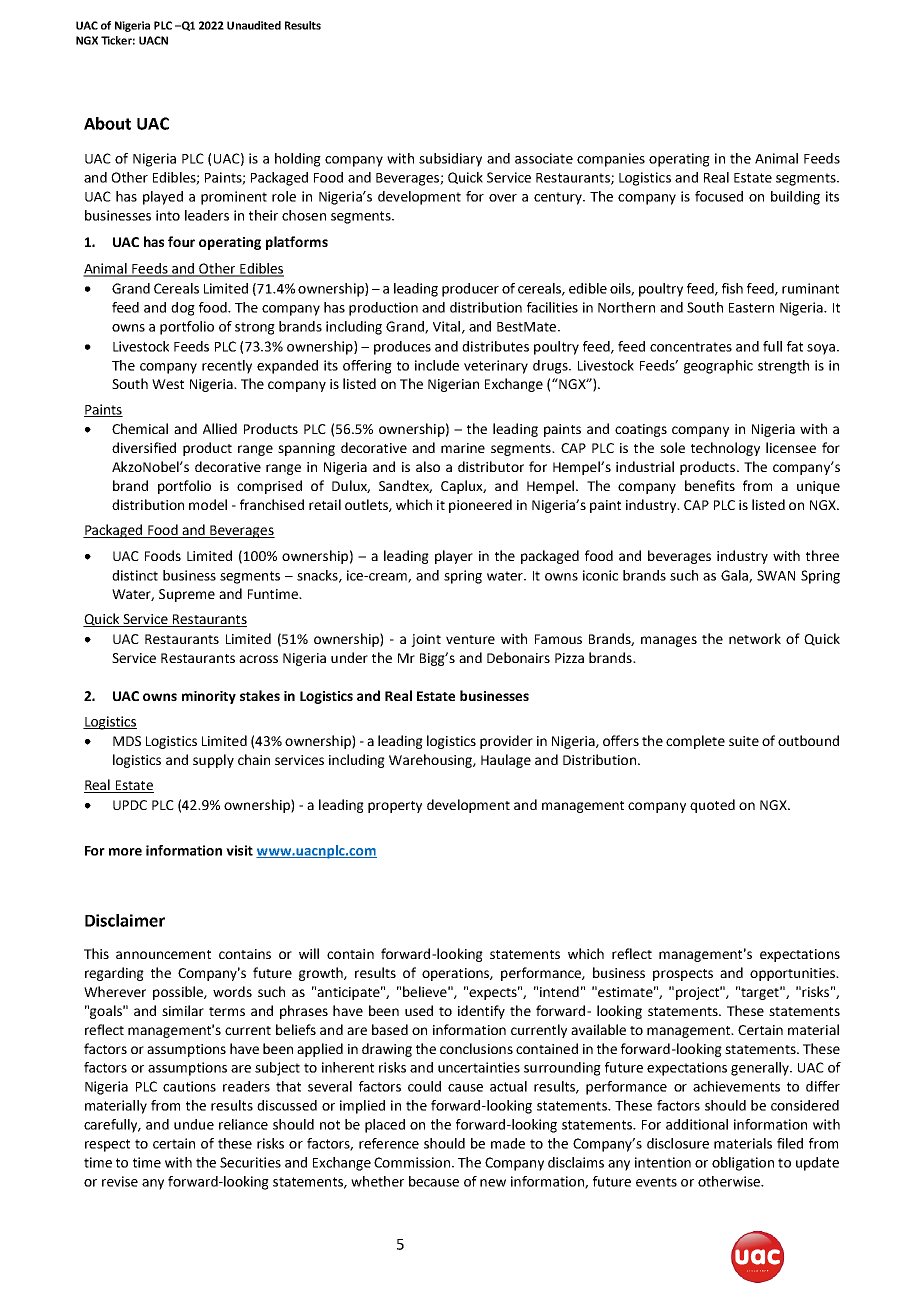 Image resolution: width=924 pixels, height=1308 pixels. I want to click on quoted, so click(712, 806).
